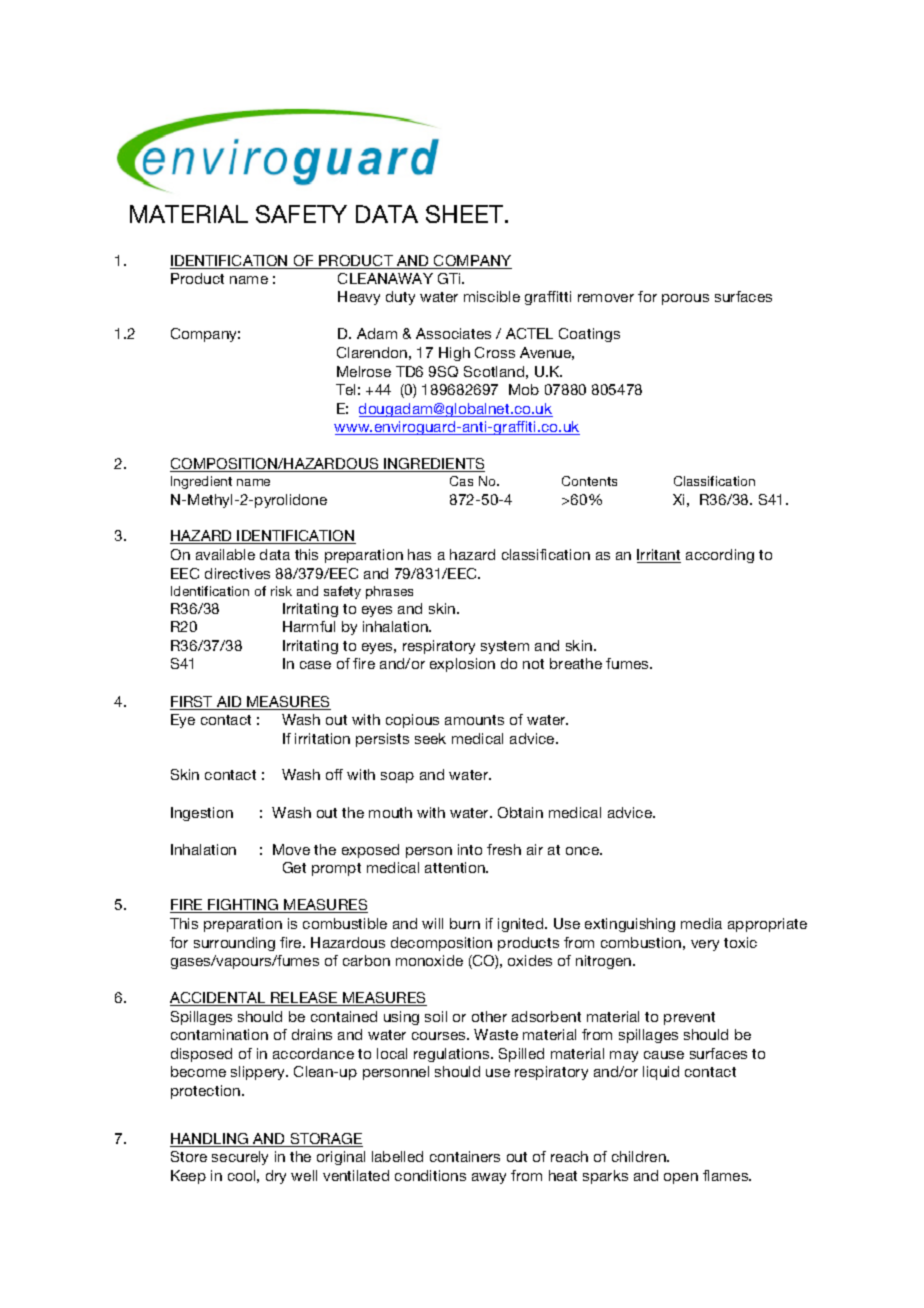 Image resolution: width=924 pixels, height=1308 pixels. What do you see at coordinates (474, 720) in the page?
I see `amounts` at bounding box center [474, 720].
